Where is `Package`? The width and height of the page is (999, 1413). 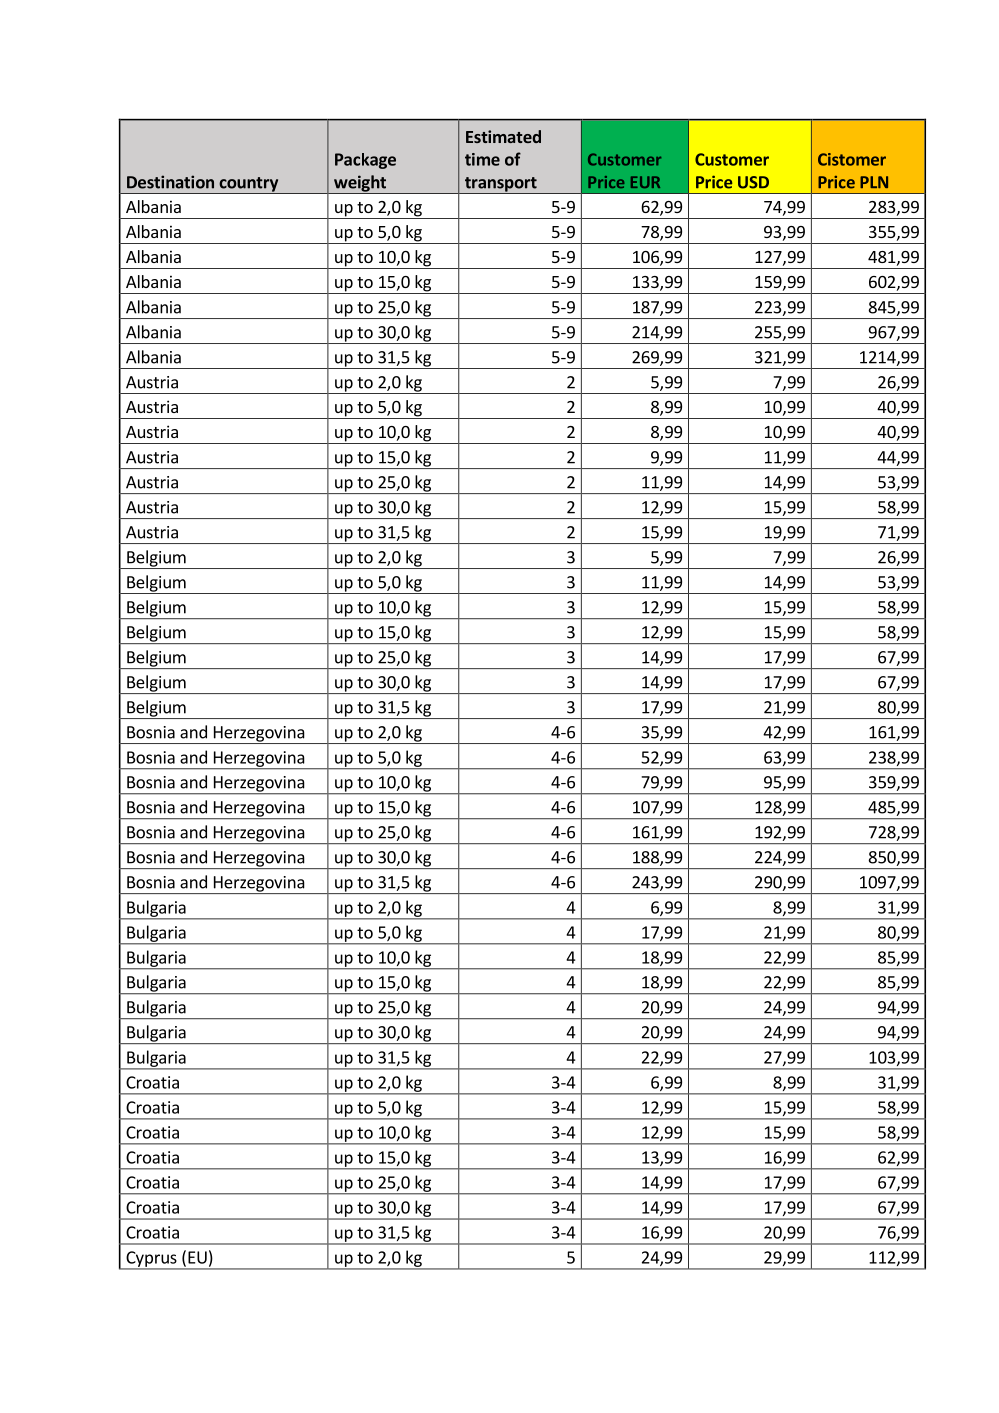
Package is located at coordinates (365, 161).
